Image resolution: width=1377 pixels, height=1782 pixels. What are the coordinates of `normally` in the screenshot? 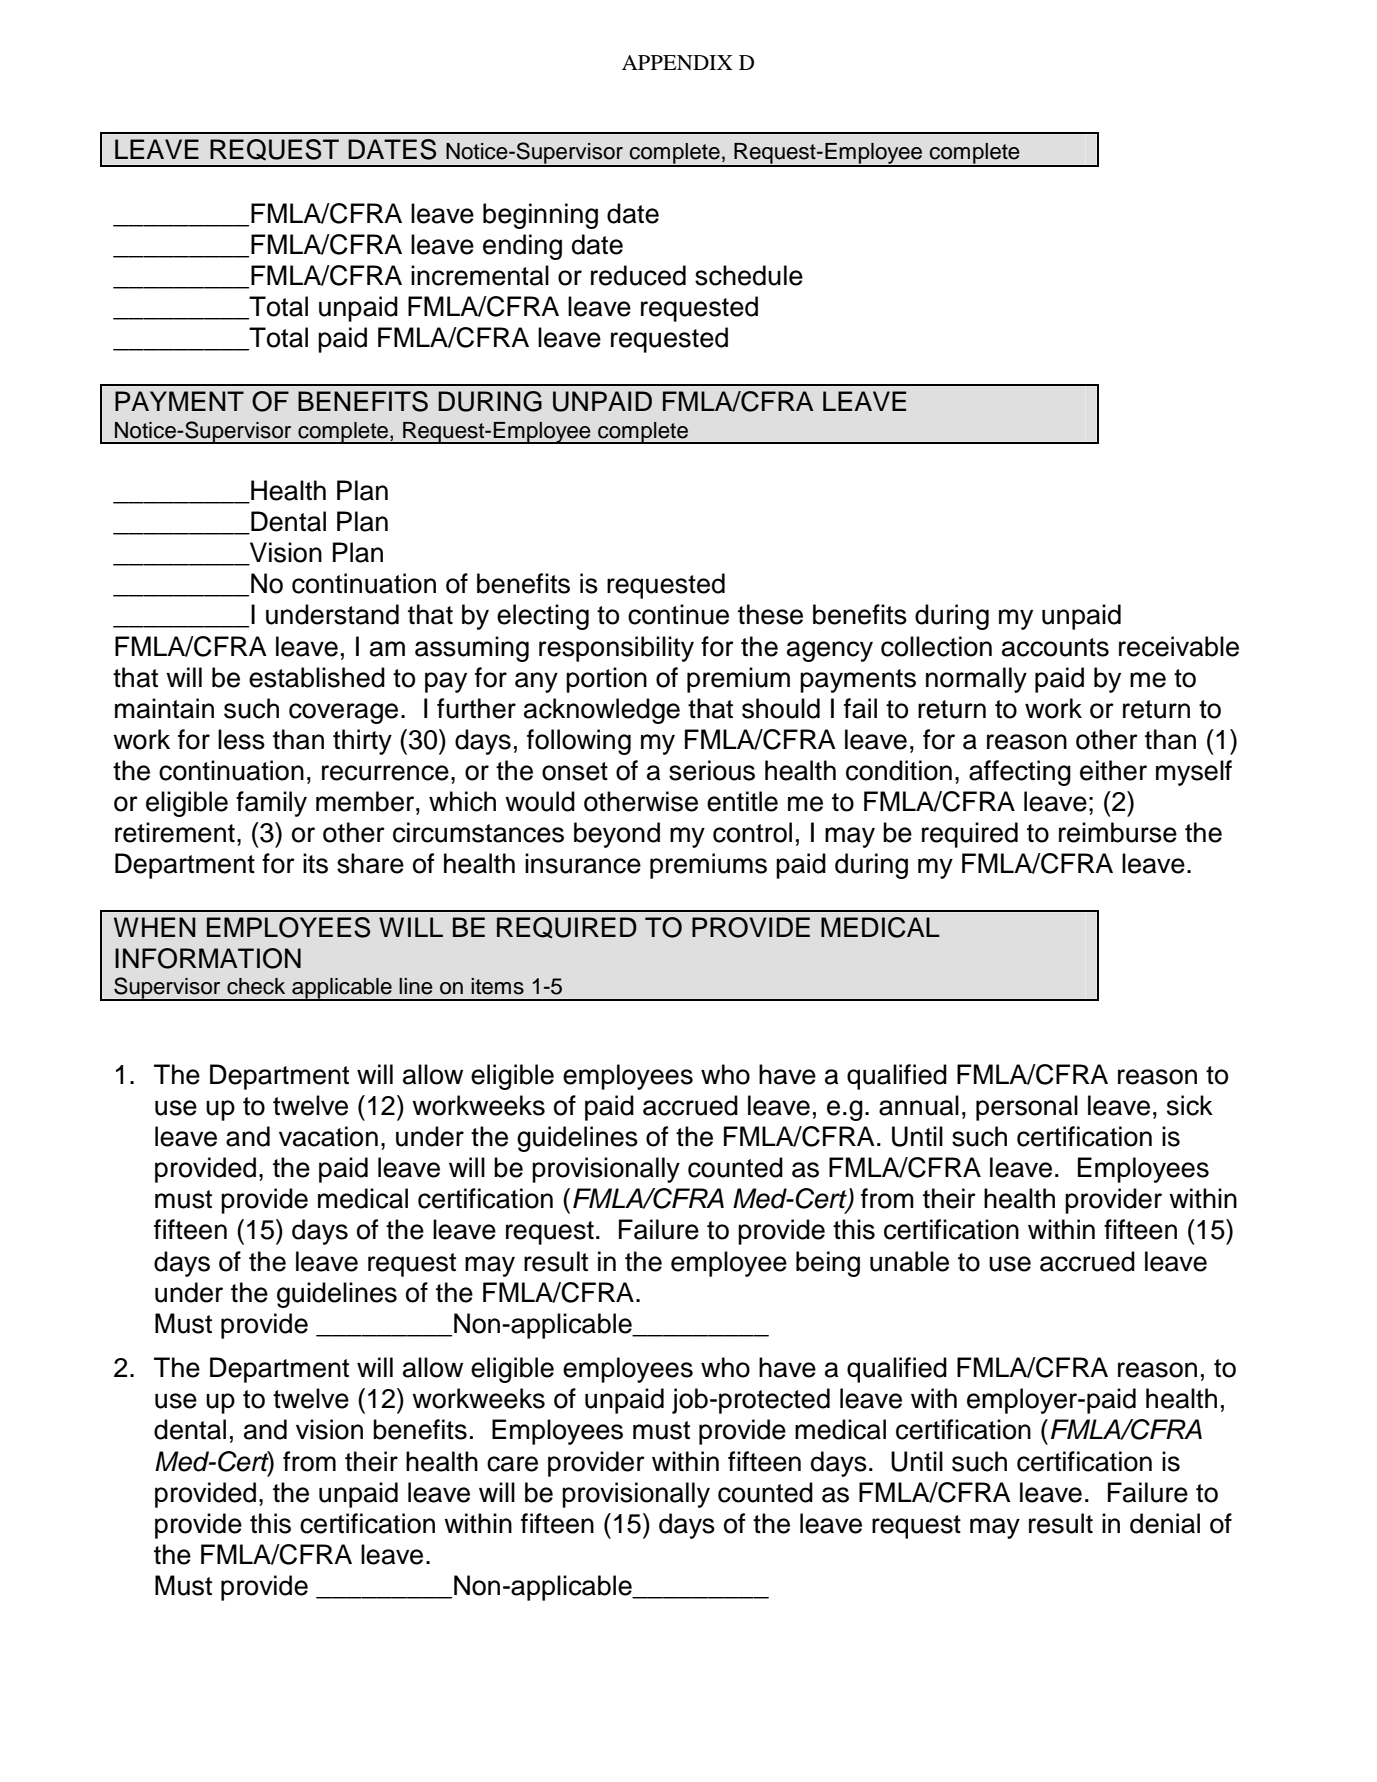 It's located at (976, 680).
